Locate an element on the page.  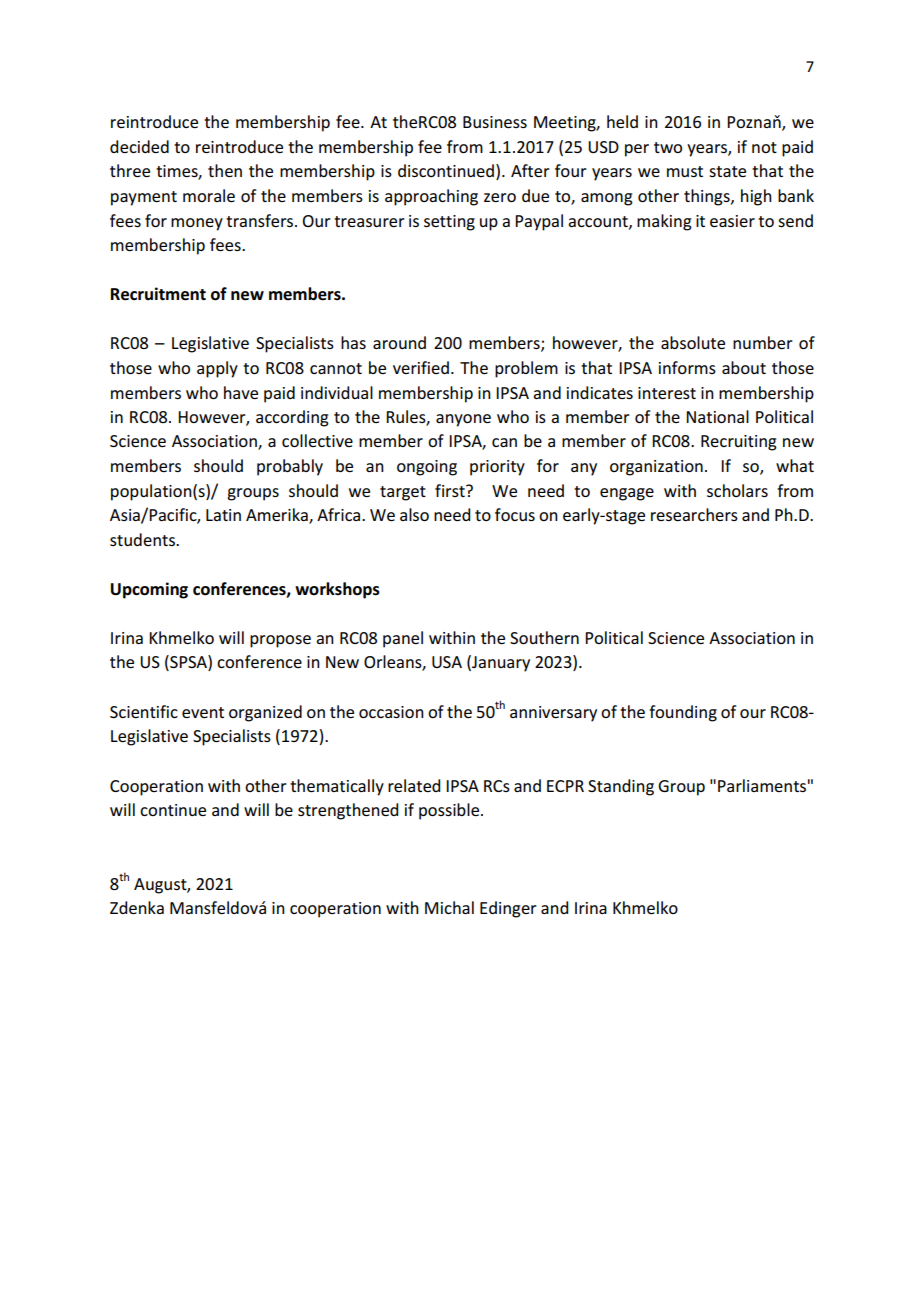
Latin is located at coordinates (223, 515).
